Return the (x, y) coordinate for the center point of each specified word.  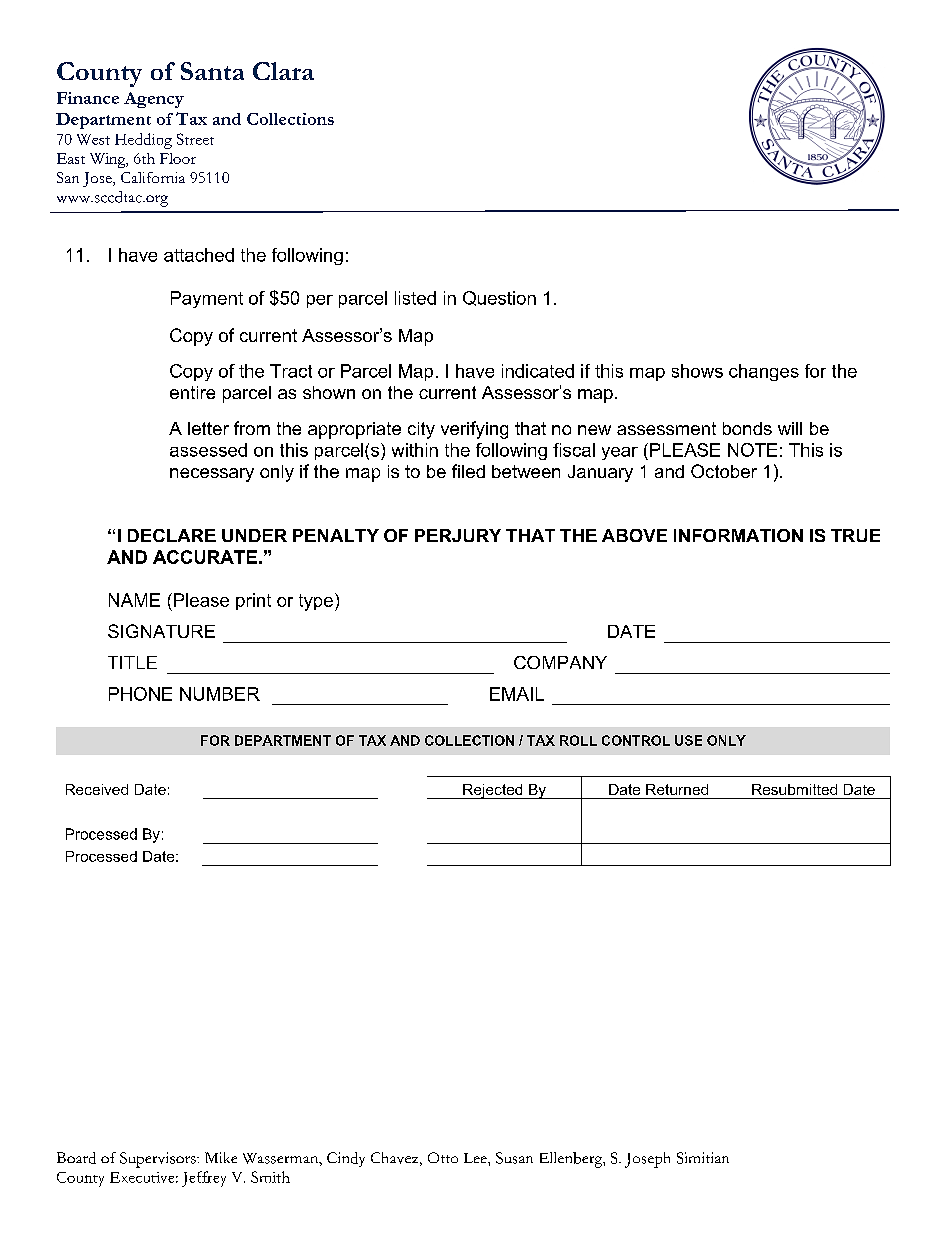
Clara (283, 71)
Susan (514, 1158)
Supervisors (159, 1160)
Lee (476, 1158)
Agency (154, 100)
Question (499, 298)
